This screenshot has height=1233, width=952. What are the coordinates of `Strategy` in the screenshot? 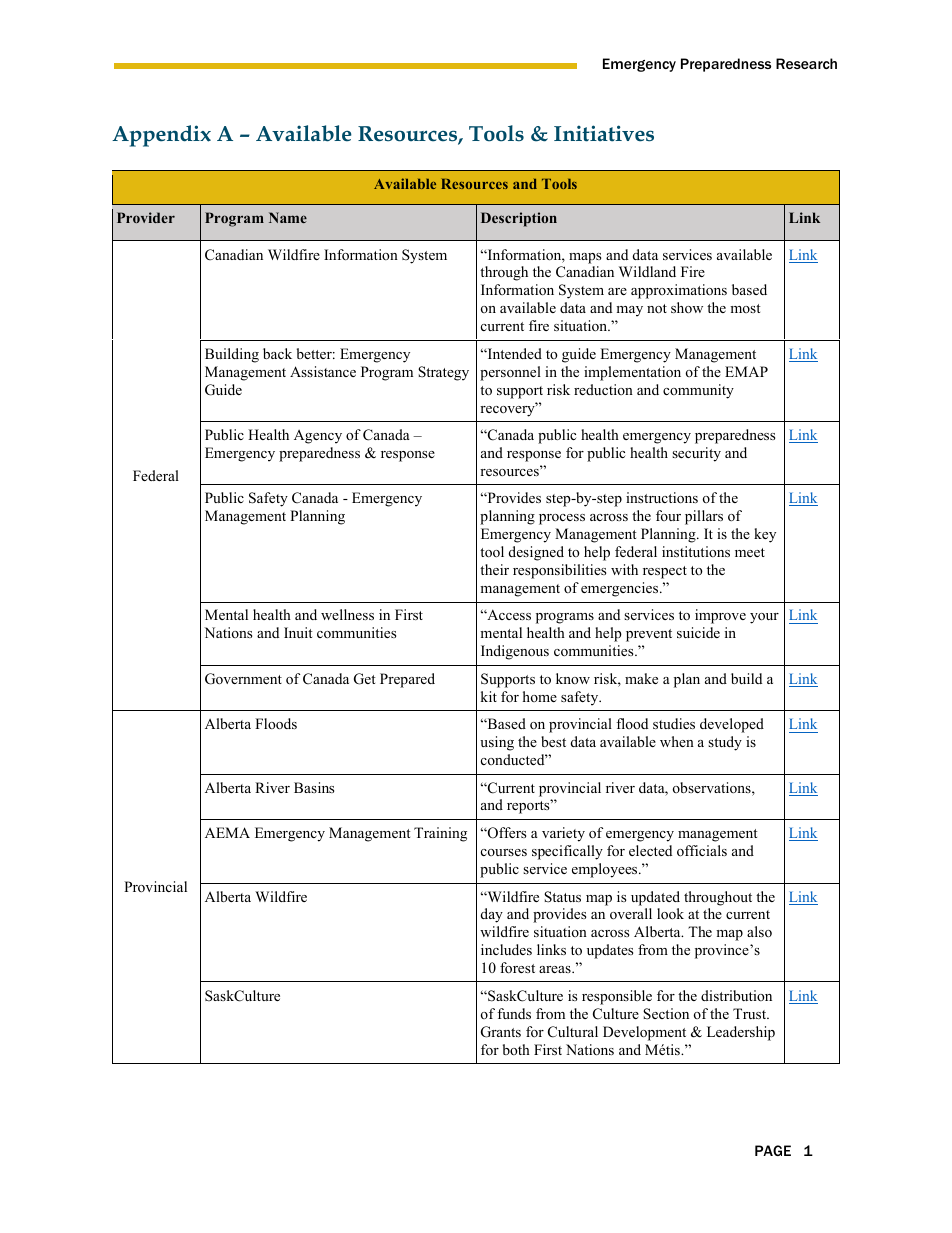 It's located at (443, 373).
